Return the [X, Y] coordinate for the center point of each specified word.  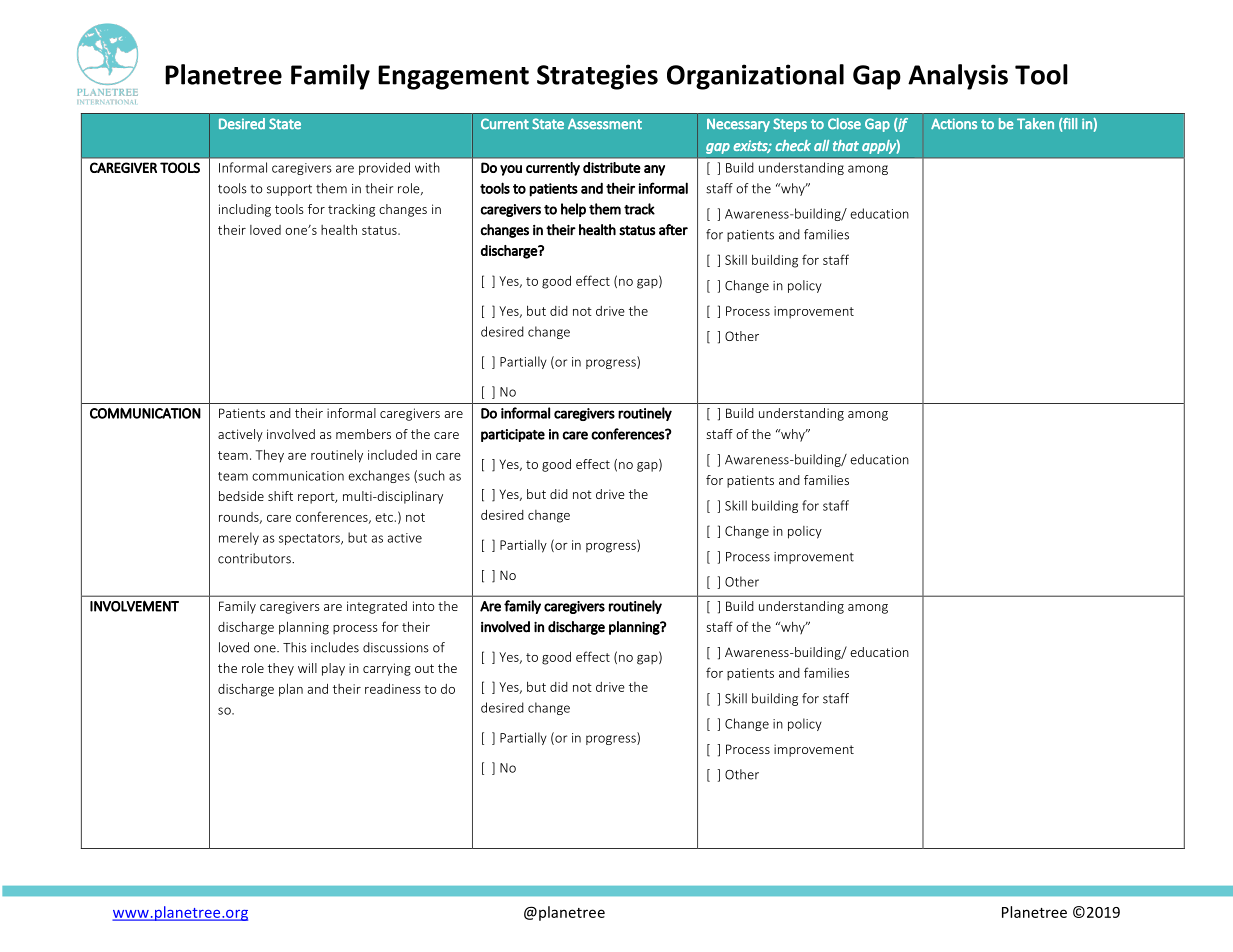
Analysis [958, 77]
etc [385, 517]
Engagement [453, 77]
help [573, 210]
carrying [387, 669]
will [307, 668]
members [363, 434]
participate [513, 435]
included [392, 455]
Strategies [597, 77]
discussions [396, 647]
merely [239, 538]
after [673, 230]
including [245, 210]
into [424, 606]
